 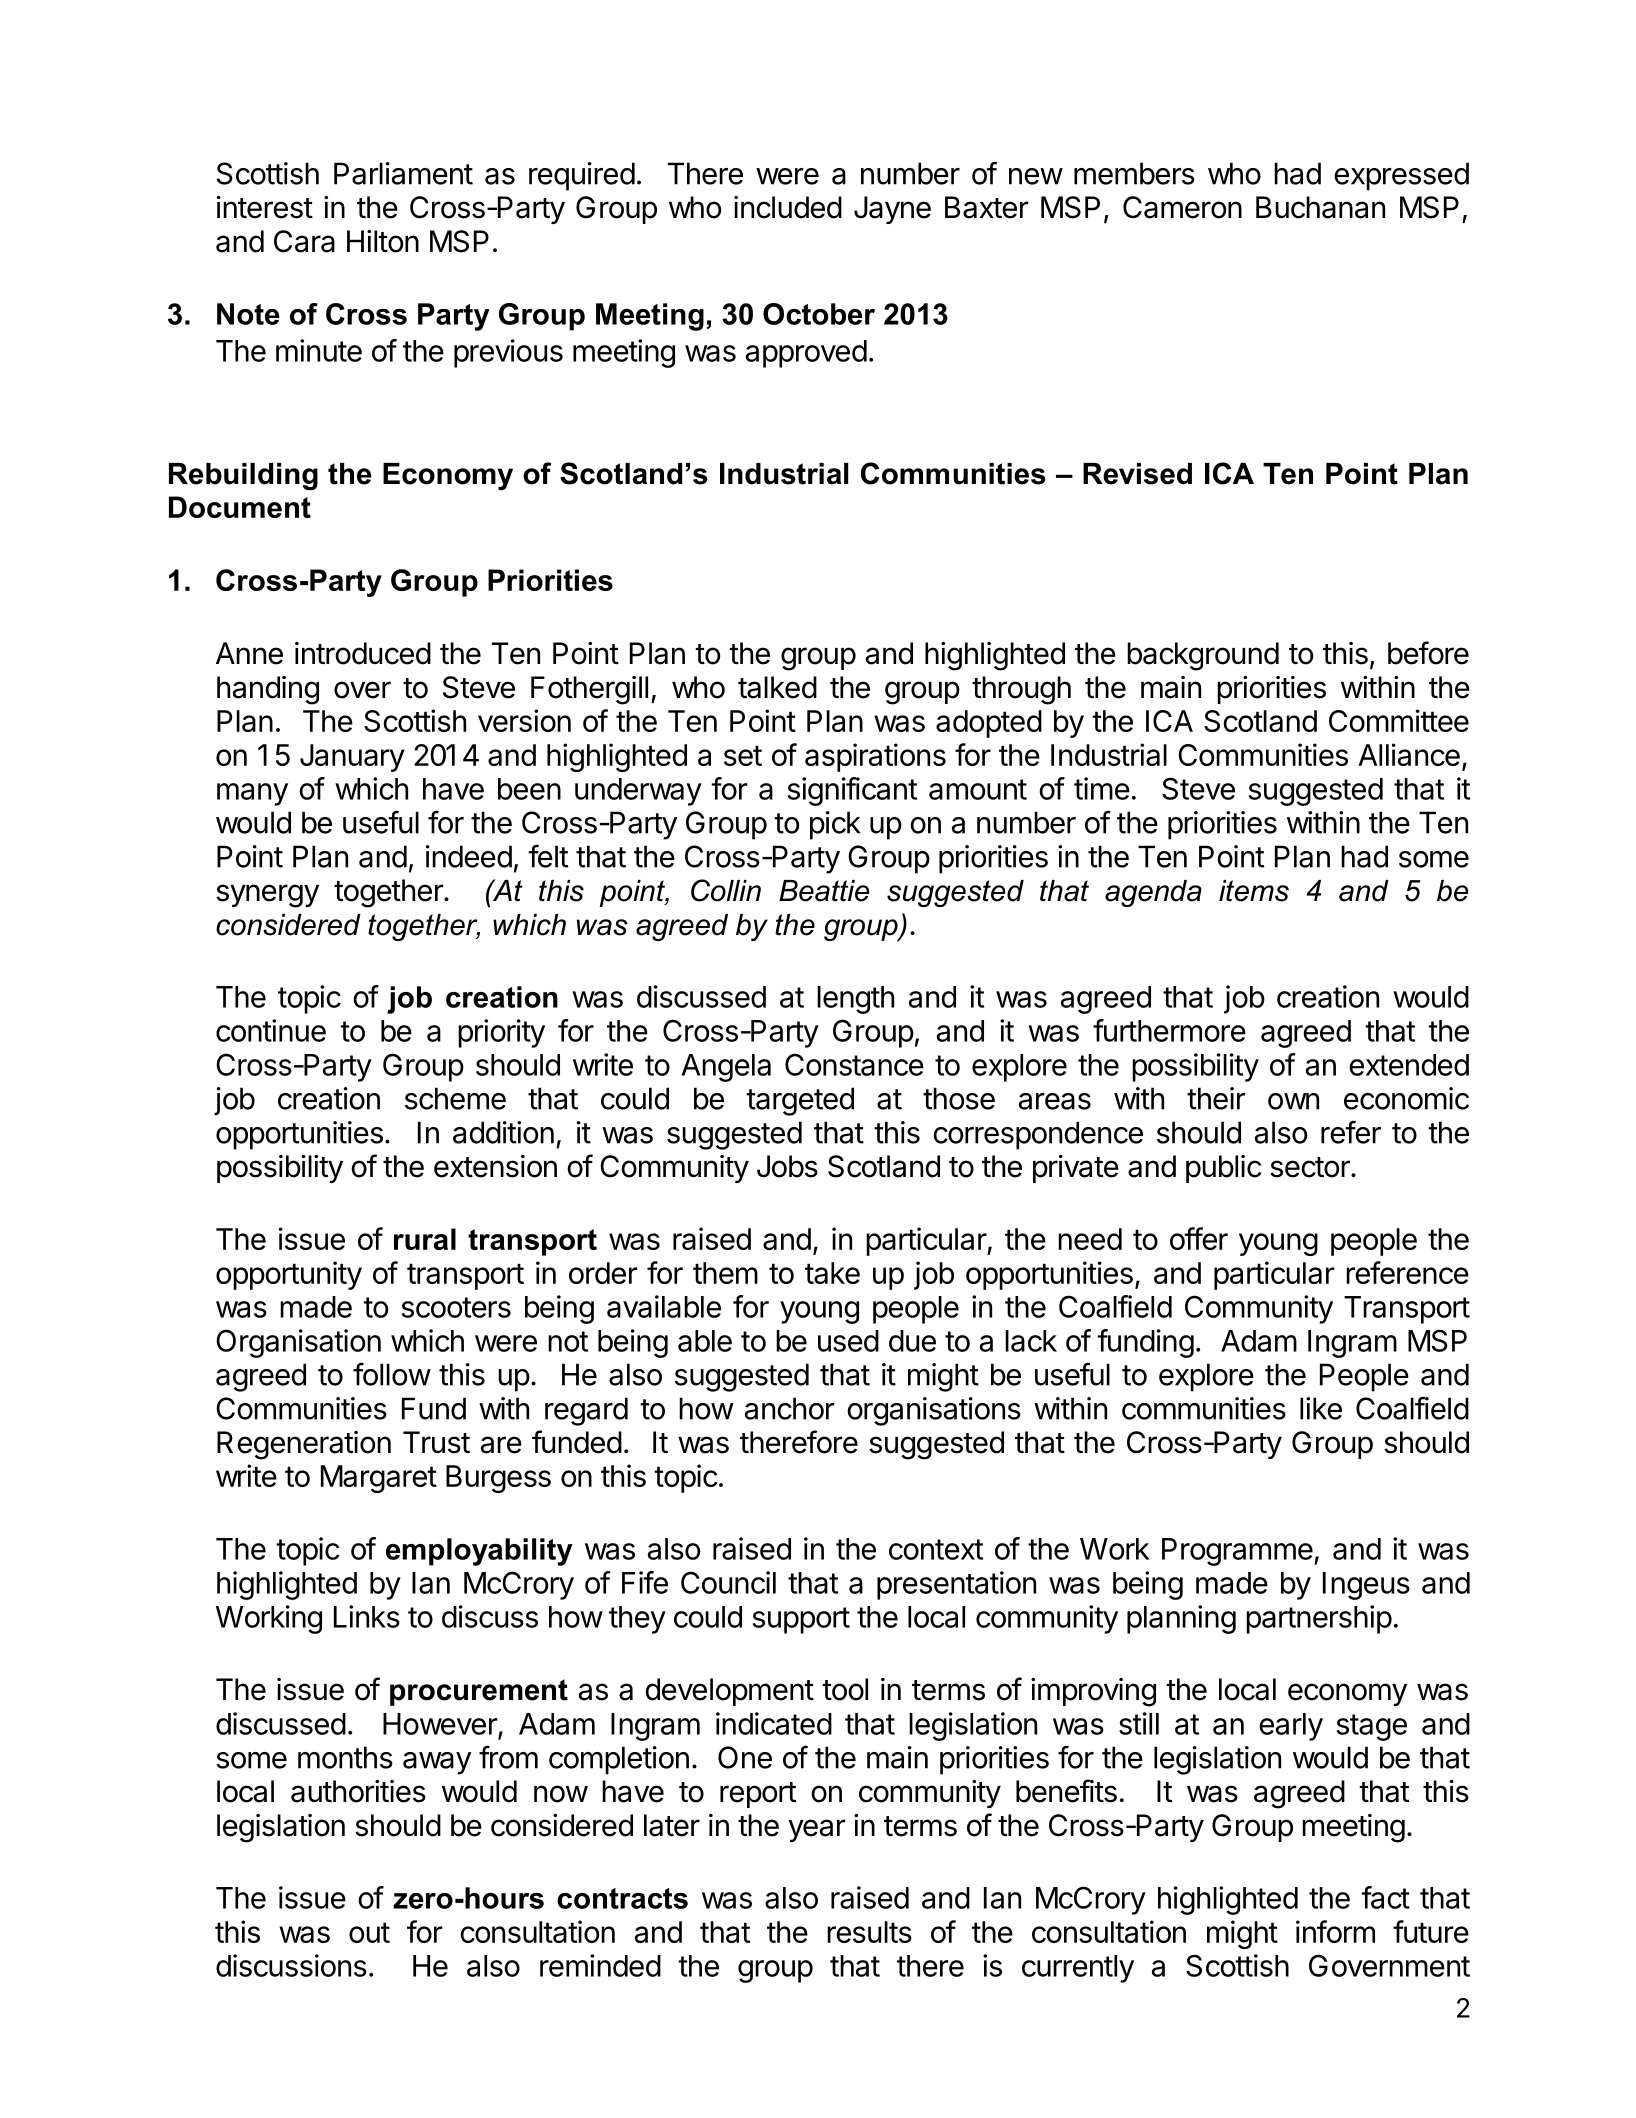 What do you see at coordinates (788, 207) in the screenshot?
I see `included` at bounding box center [788, 207].
